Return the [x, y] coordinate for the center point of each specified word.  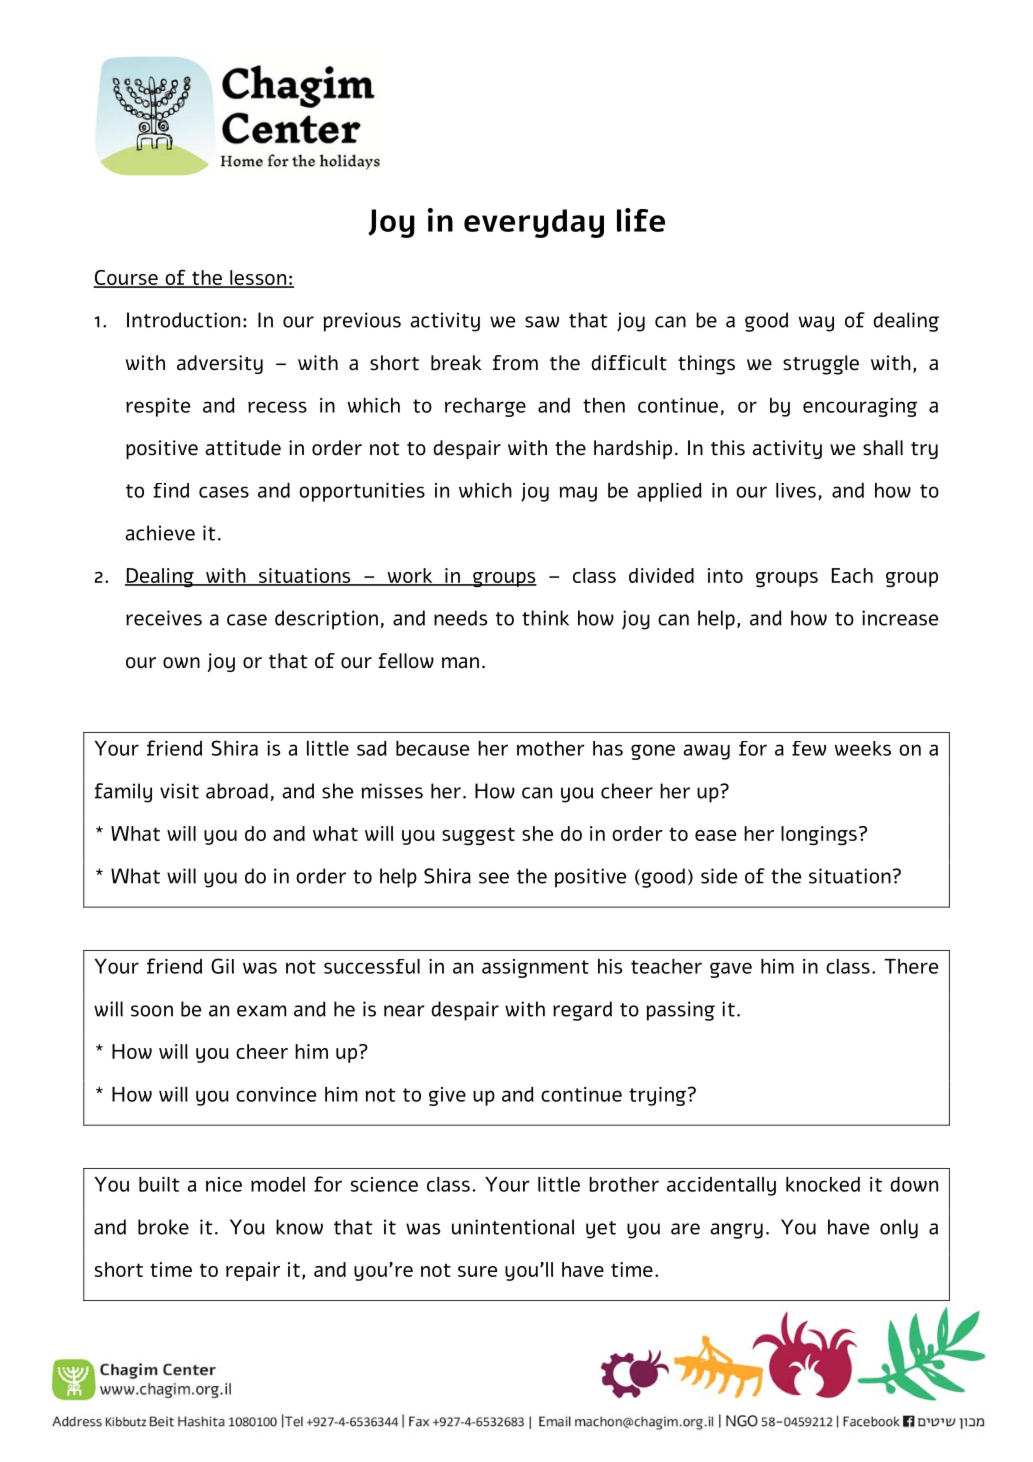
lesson [258, 279]
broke [163, 1227]
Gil [222, 966]
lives [796, 490]
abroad [237, 791]
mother [551, 748]
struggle [821, 365]
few [809, 748]
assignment [535, 968]
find [171, 490]
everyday [534, 223]
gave [731, 970]
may [578, 494]
